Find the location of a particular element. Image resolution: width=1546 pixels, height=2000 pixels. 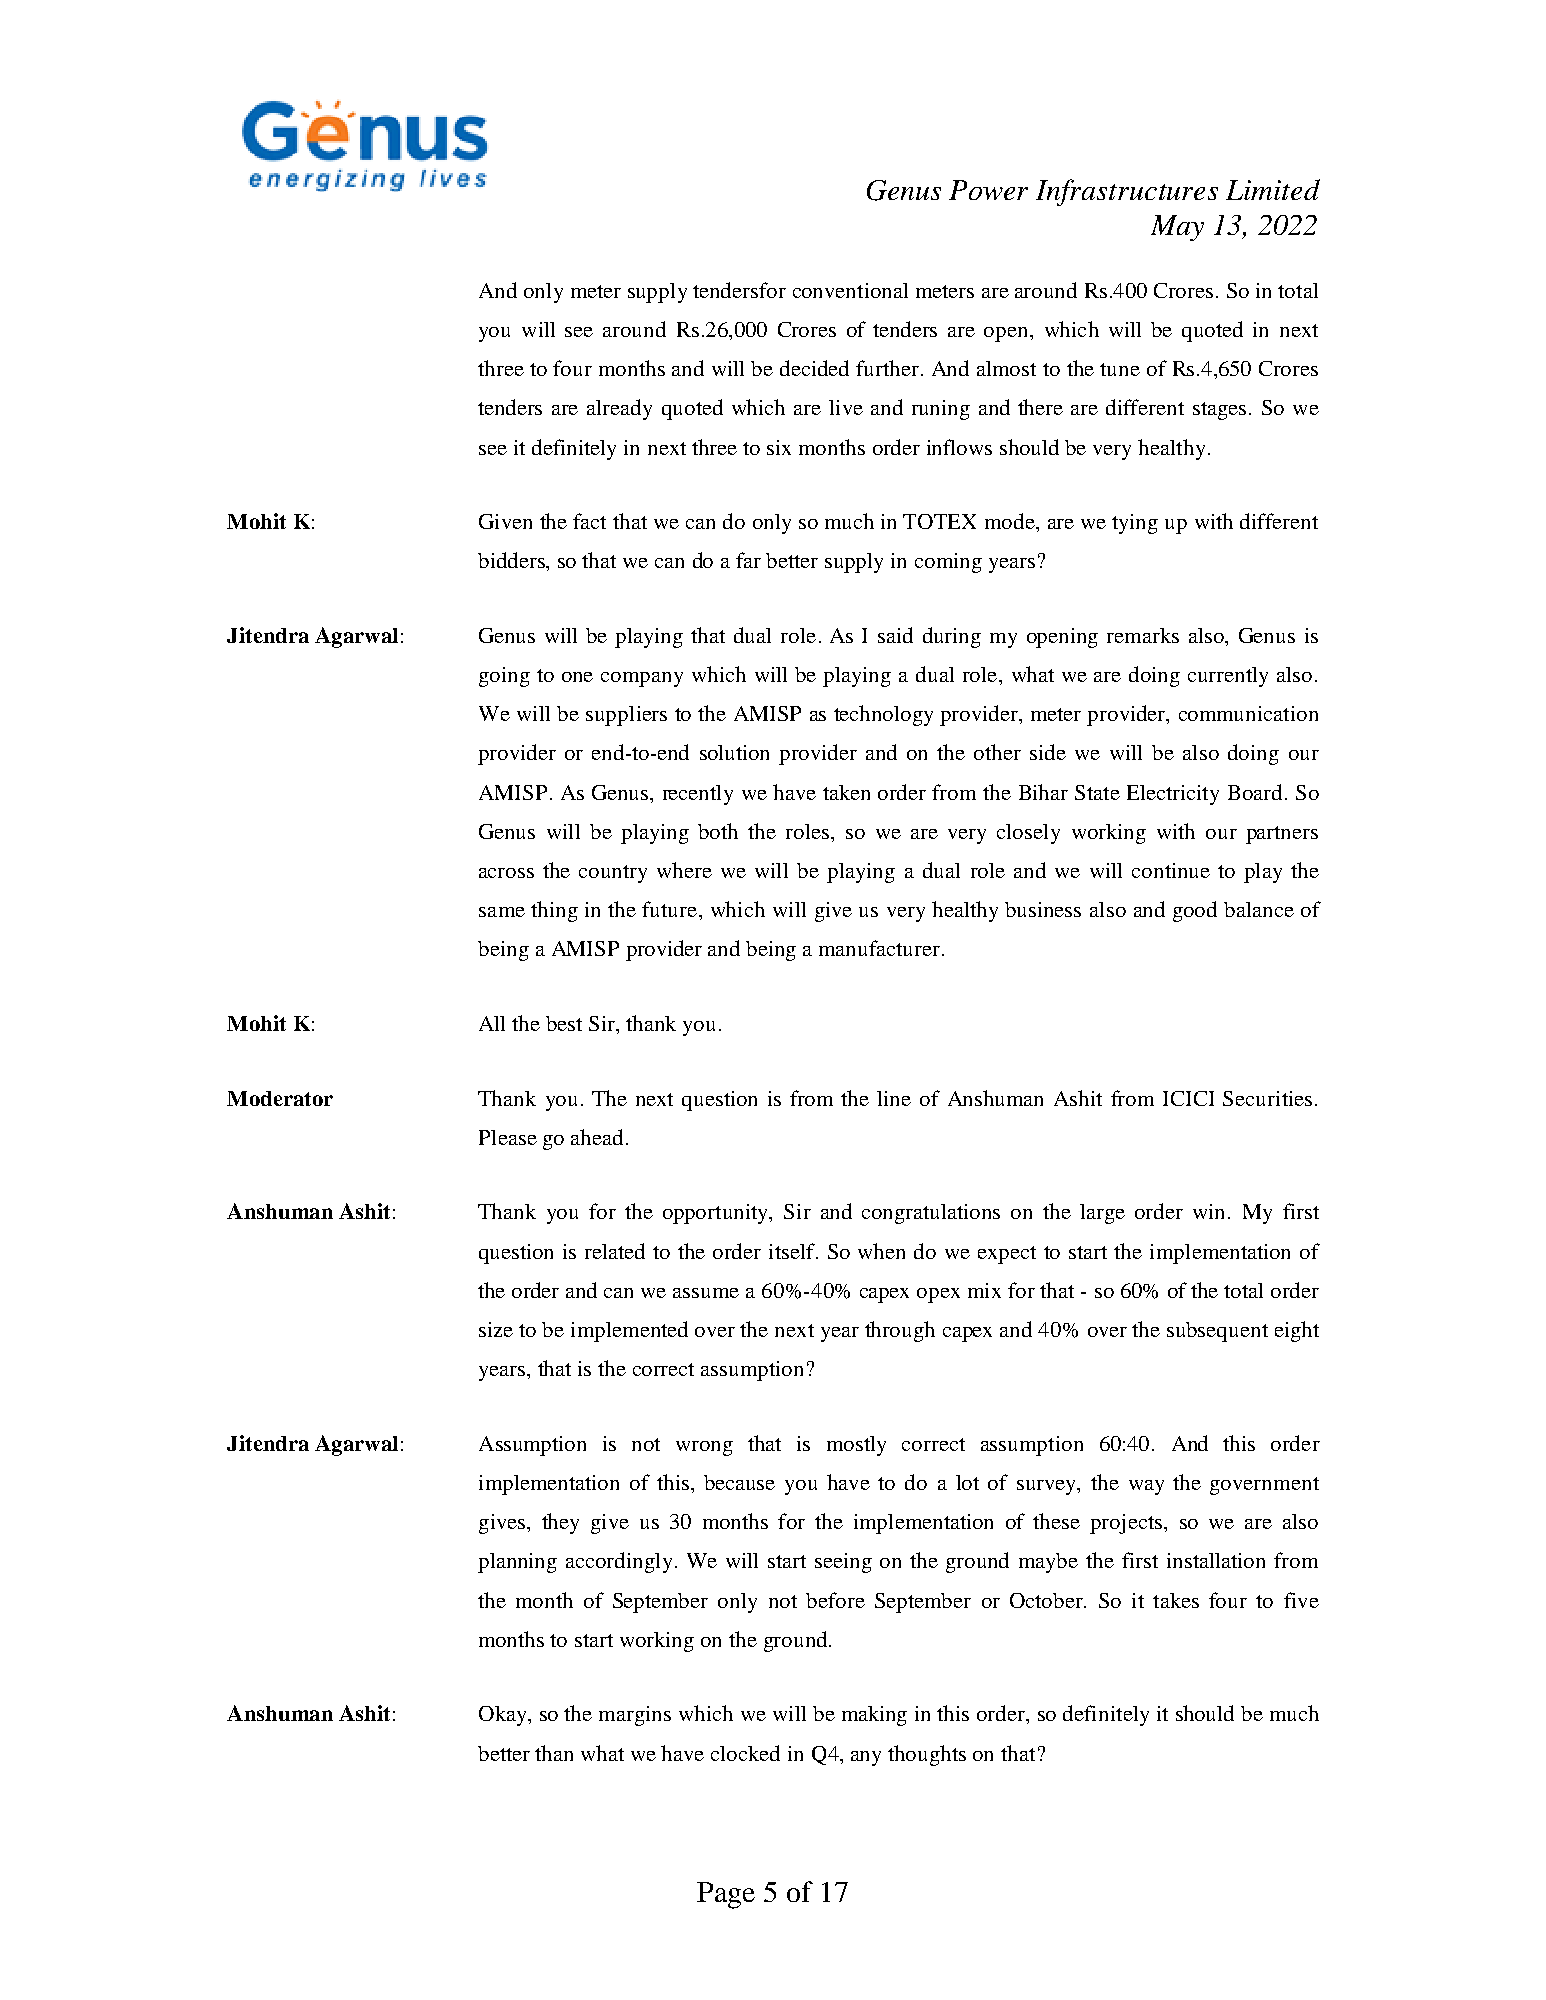

seeing is located at coordinates (843, 1563).
